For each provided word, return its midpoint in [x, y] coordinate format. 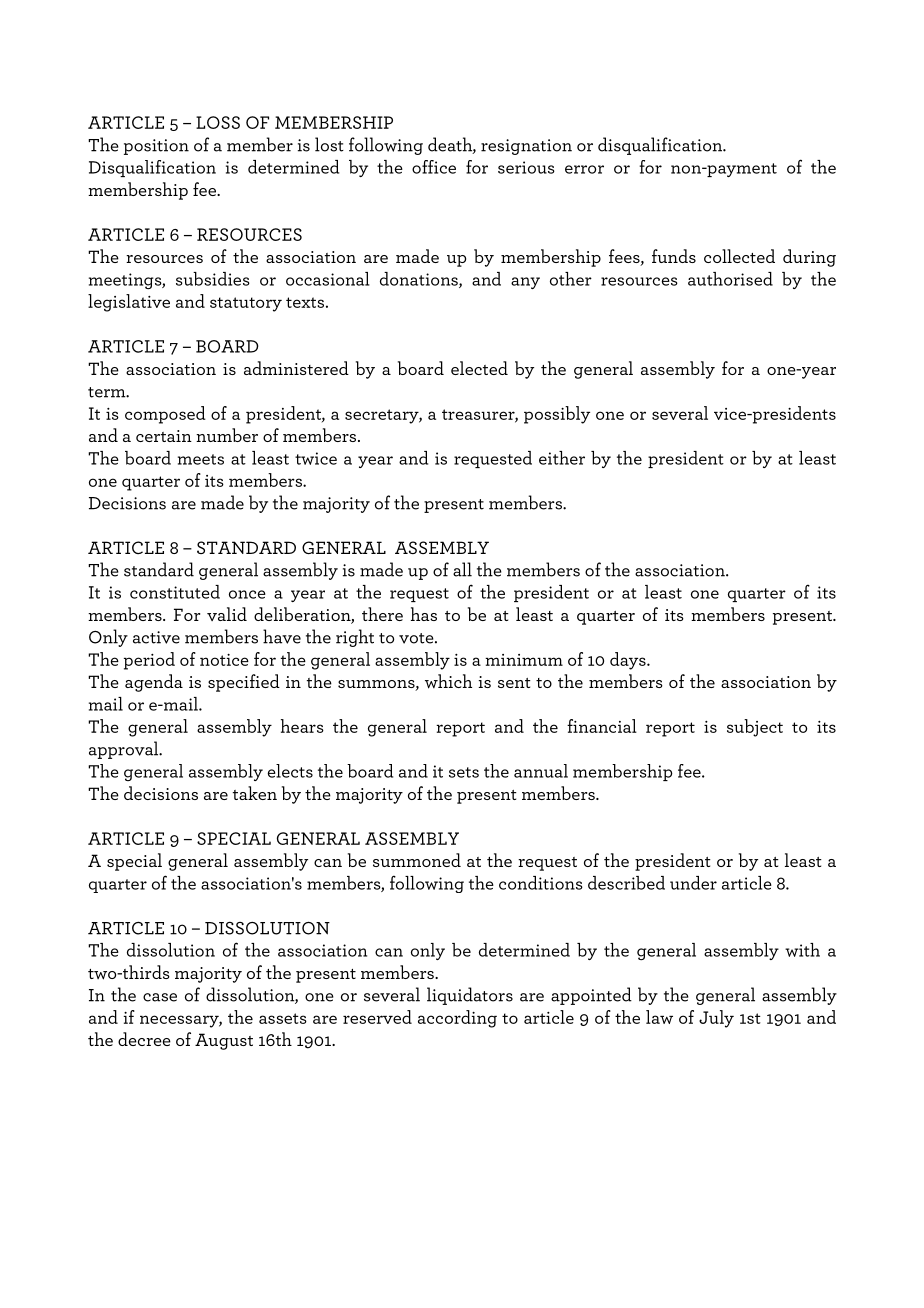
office [434, 167]
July [716, 1019]
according [457, 1019]
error [584, 169]
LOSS [218, 122]
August [224, 1041]
